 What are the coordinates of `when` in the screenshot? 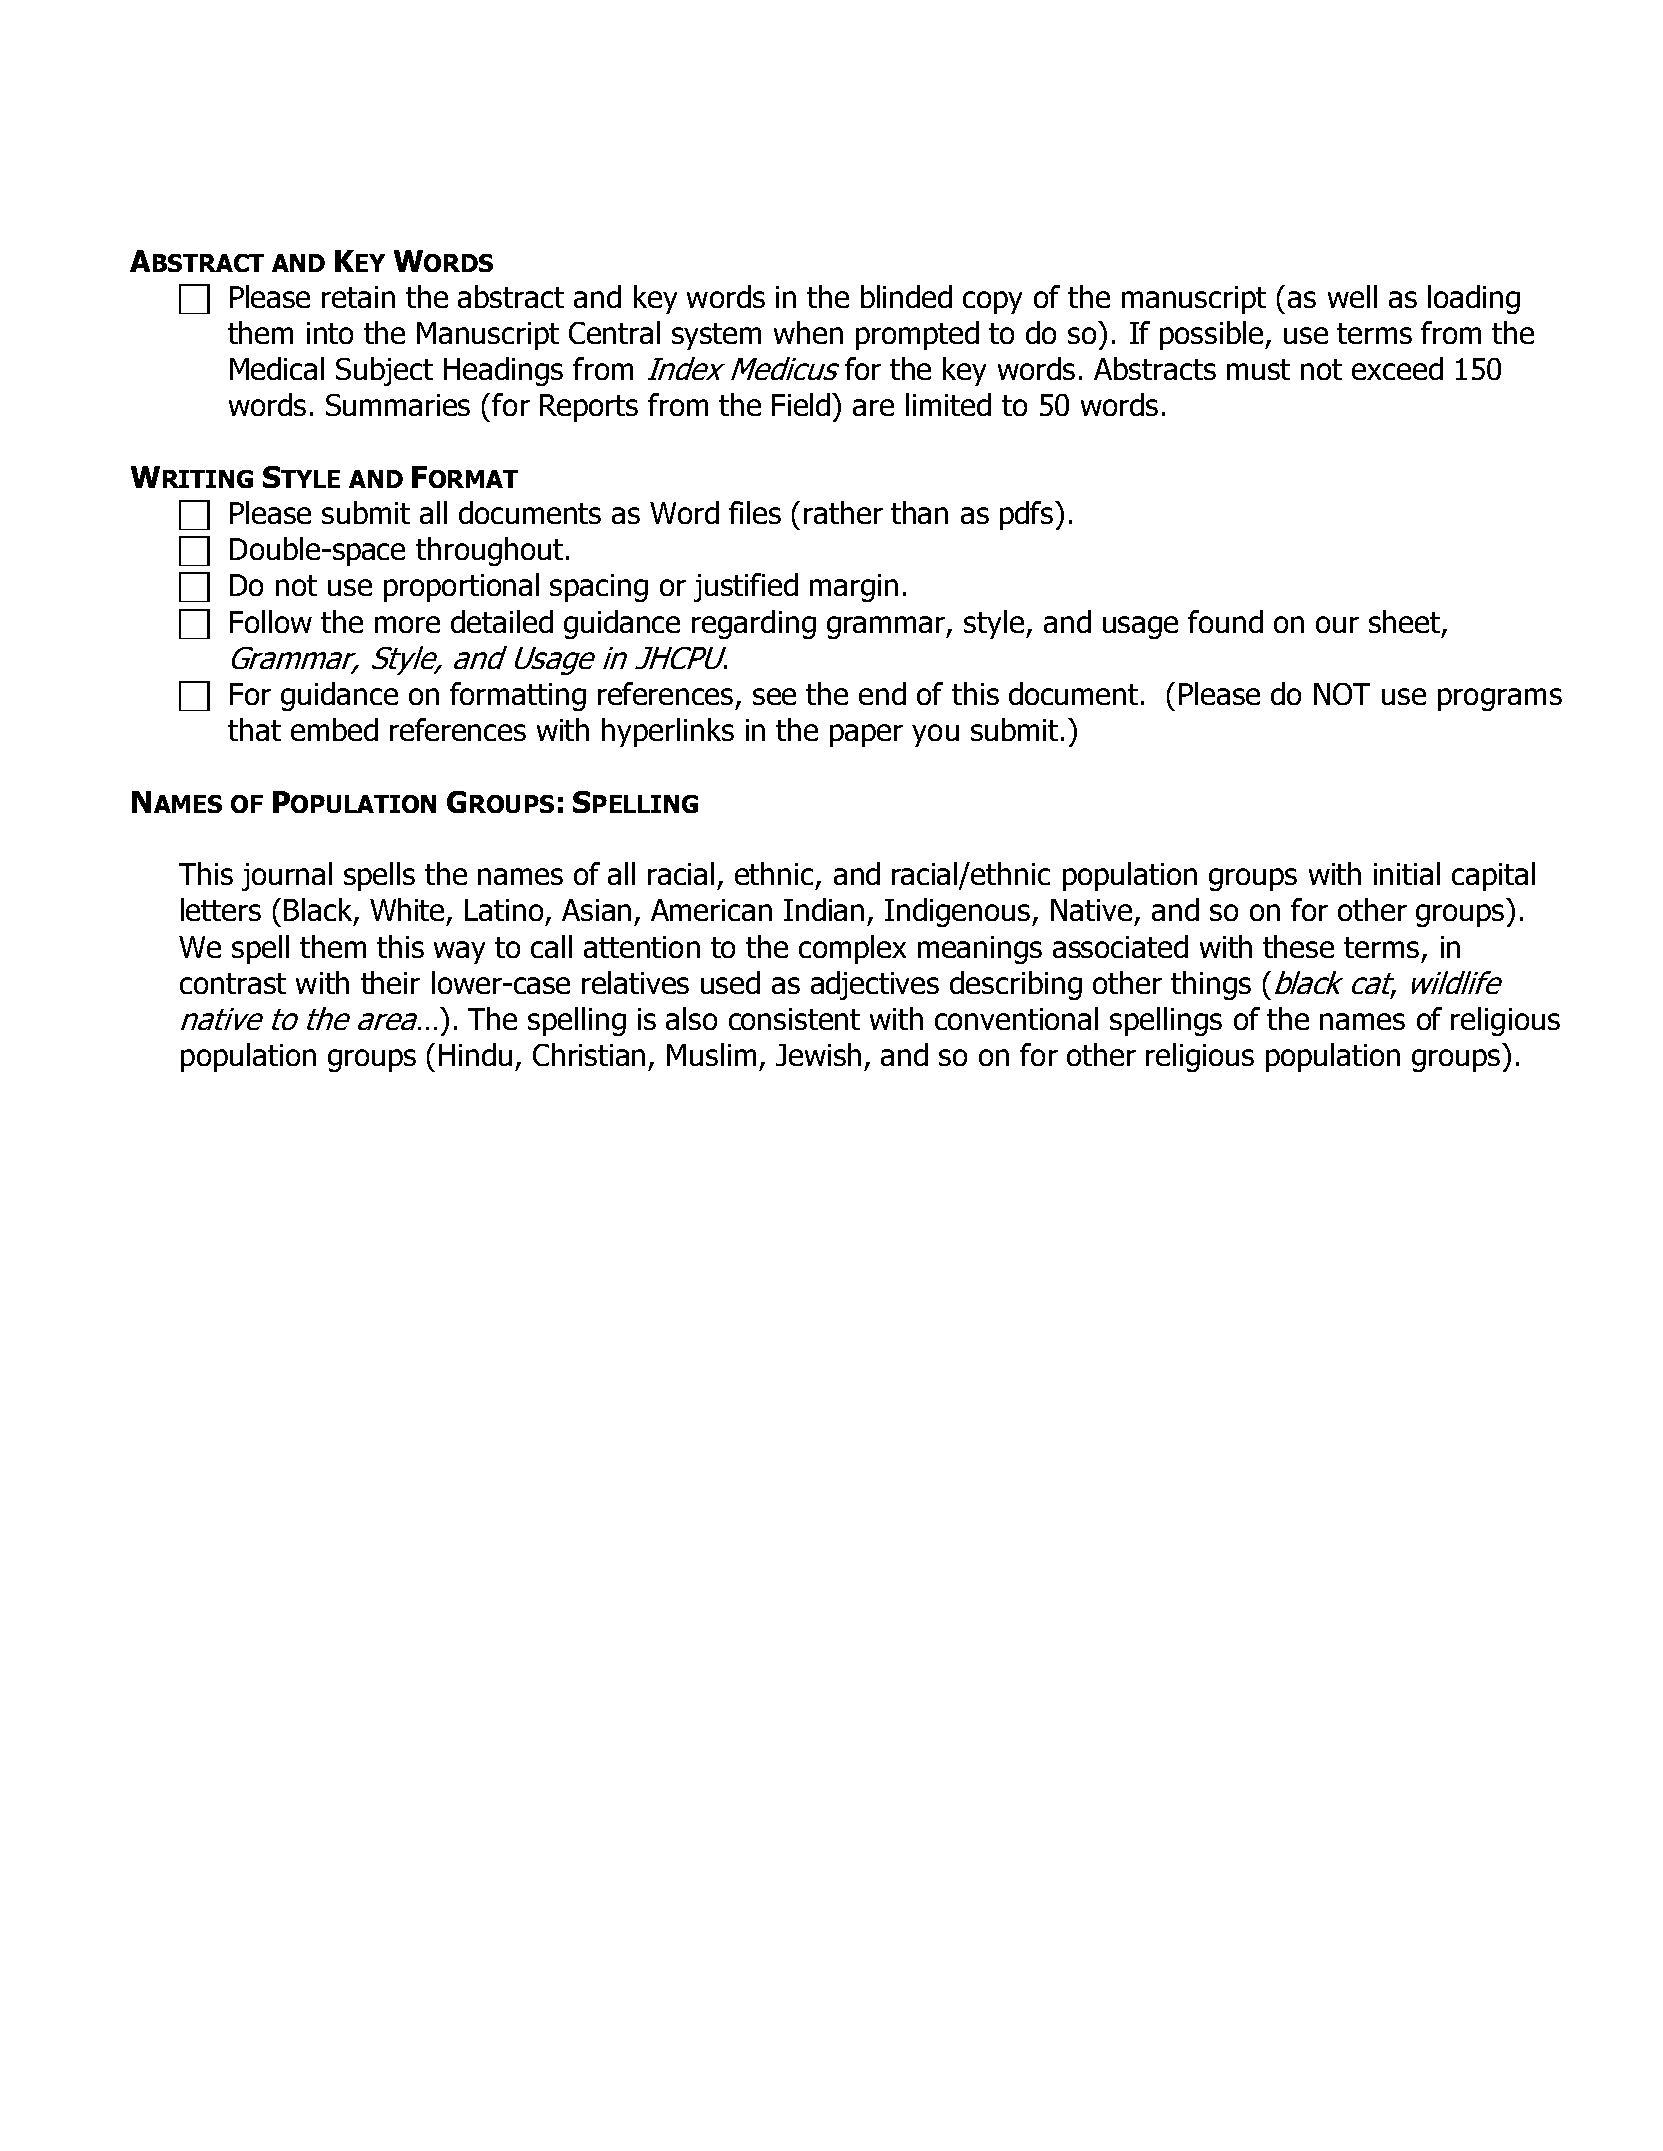 It's located at (808, 332).
